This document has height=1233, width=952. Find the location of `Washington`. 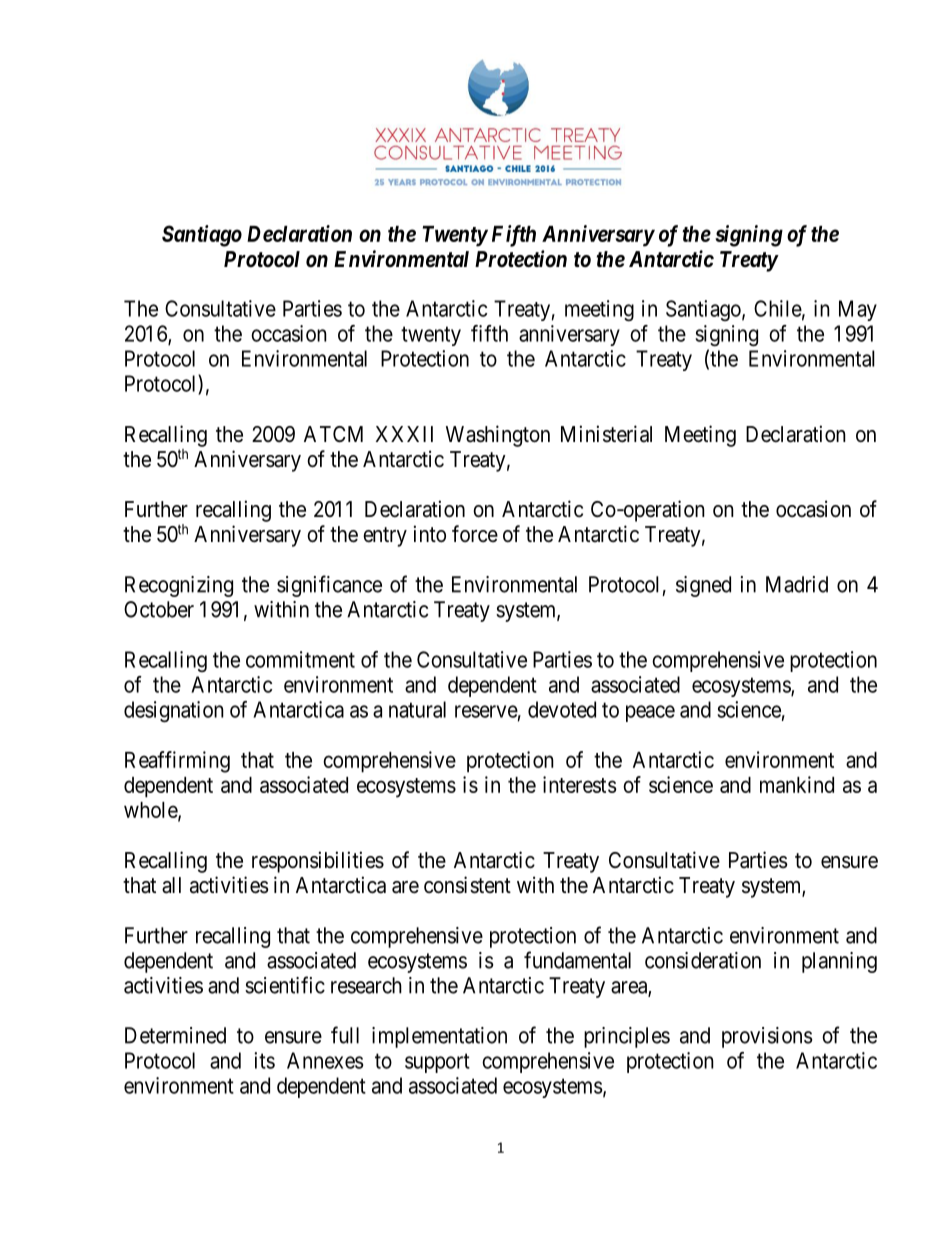

Washington is located at coordinates (498, 436).
